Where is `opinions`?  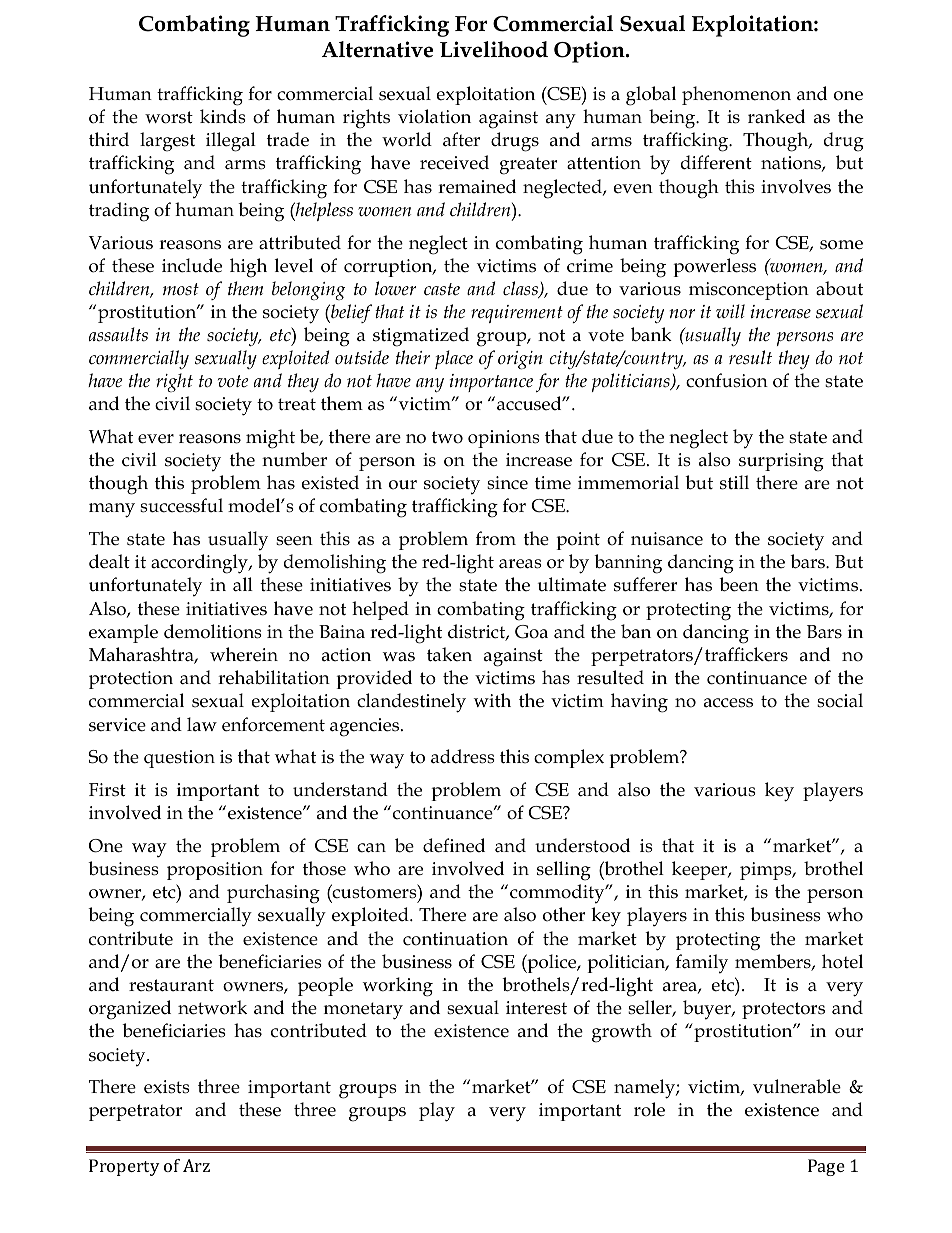 opinions is located at coordinates (504, 439).
